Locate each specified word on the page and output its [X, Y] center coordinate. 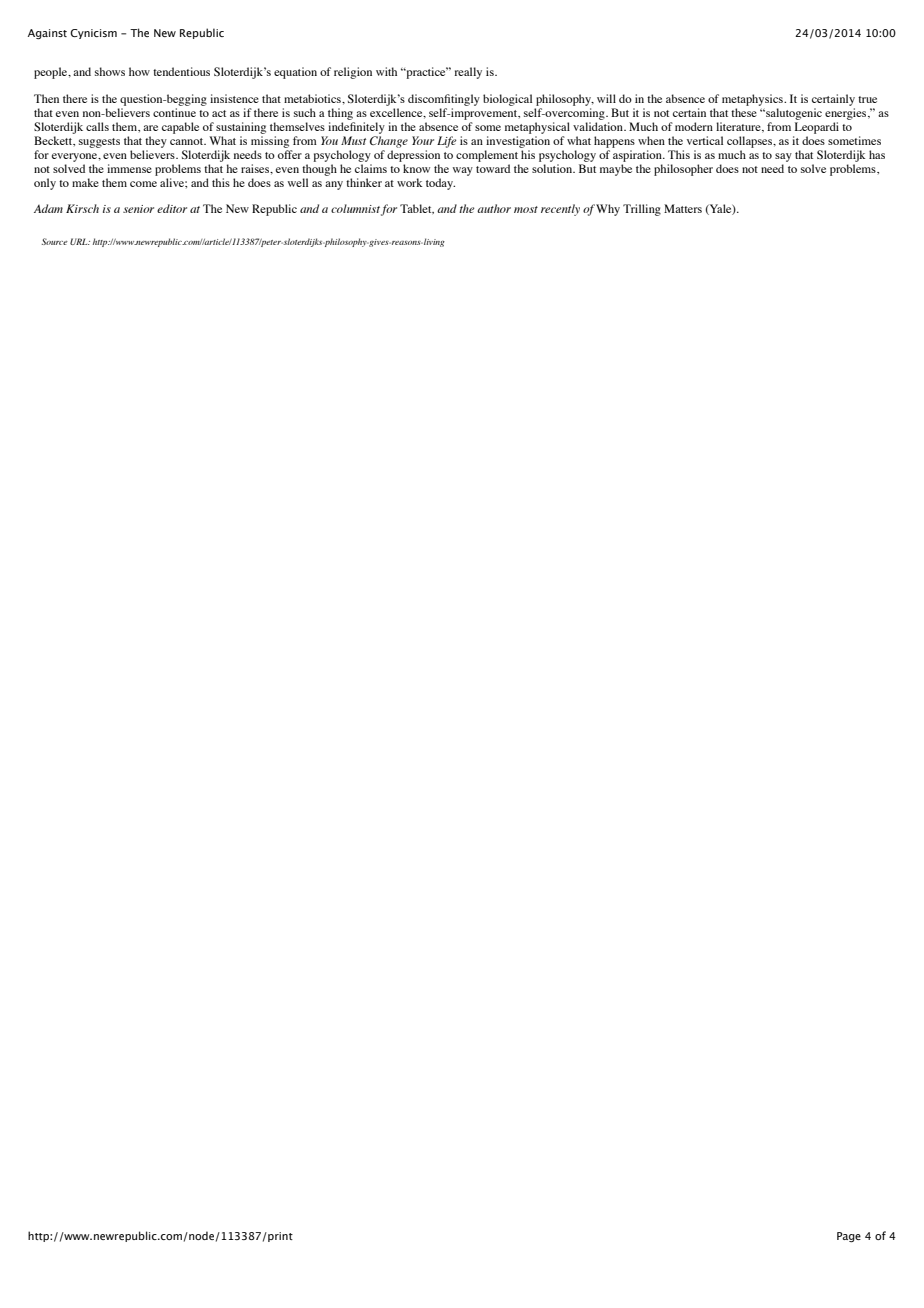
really [468, 73]
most [526, 209]
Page [849, 1237]
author [494, 208]
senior [138, 209]
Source [55, 241]
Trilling [642, 210]
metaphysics [753, 100]
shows [110, 71]
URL [80, 241]
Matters [683, 208]
